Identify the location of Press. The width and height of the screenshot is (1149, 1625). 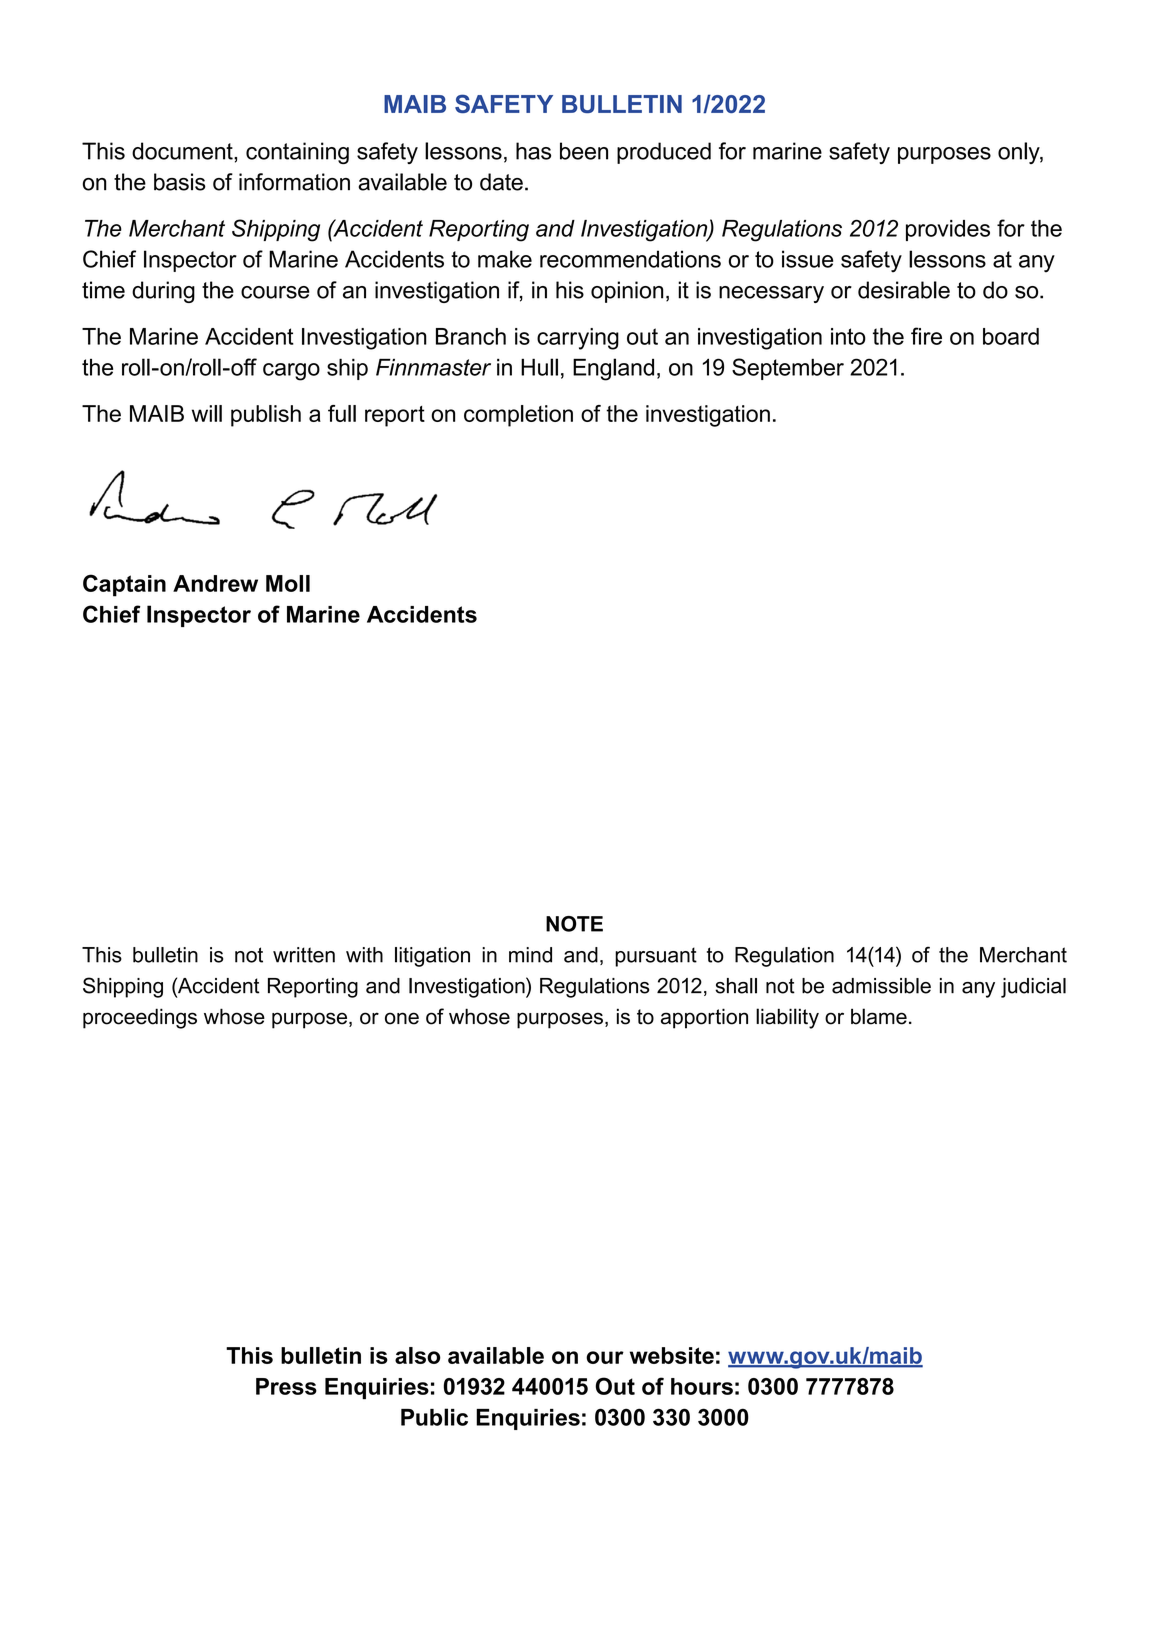
(286, 1386).
